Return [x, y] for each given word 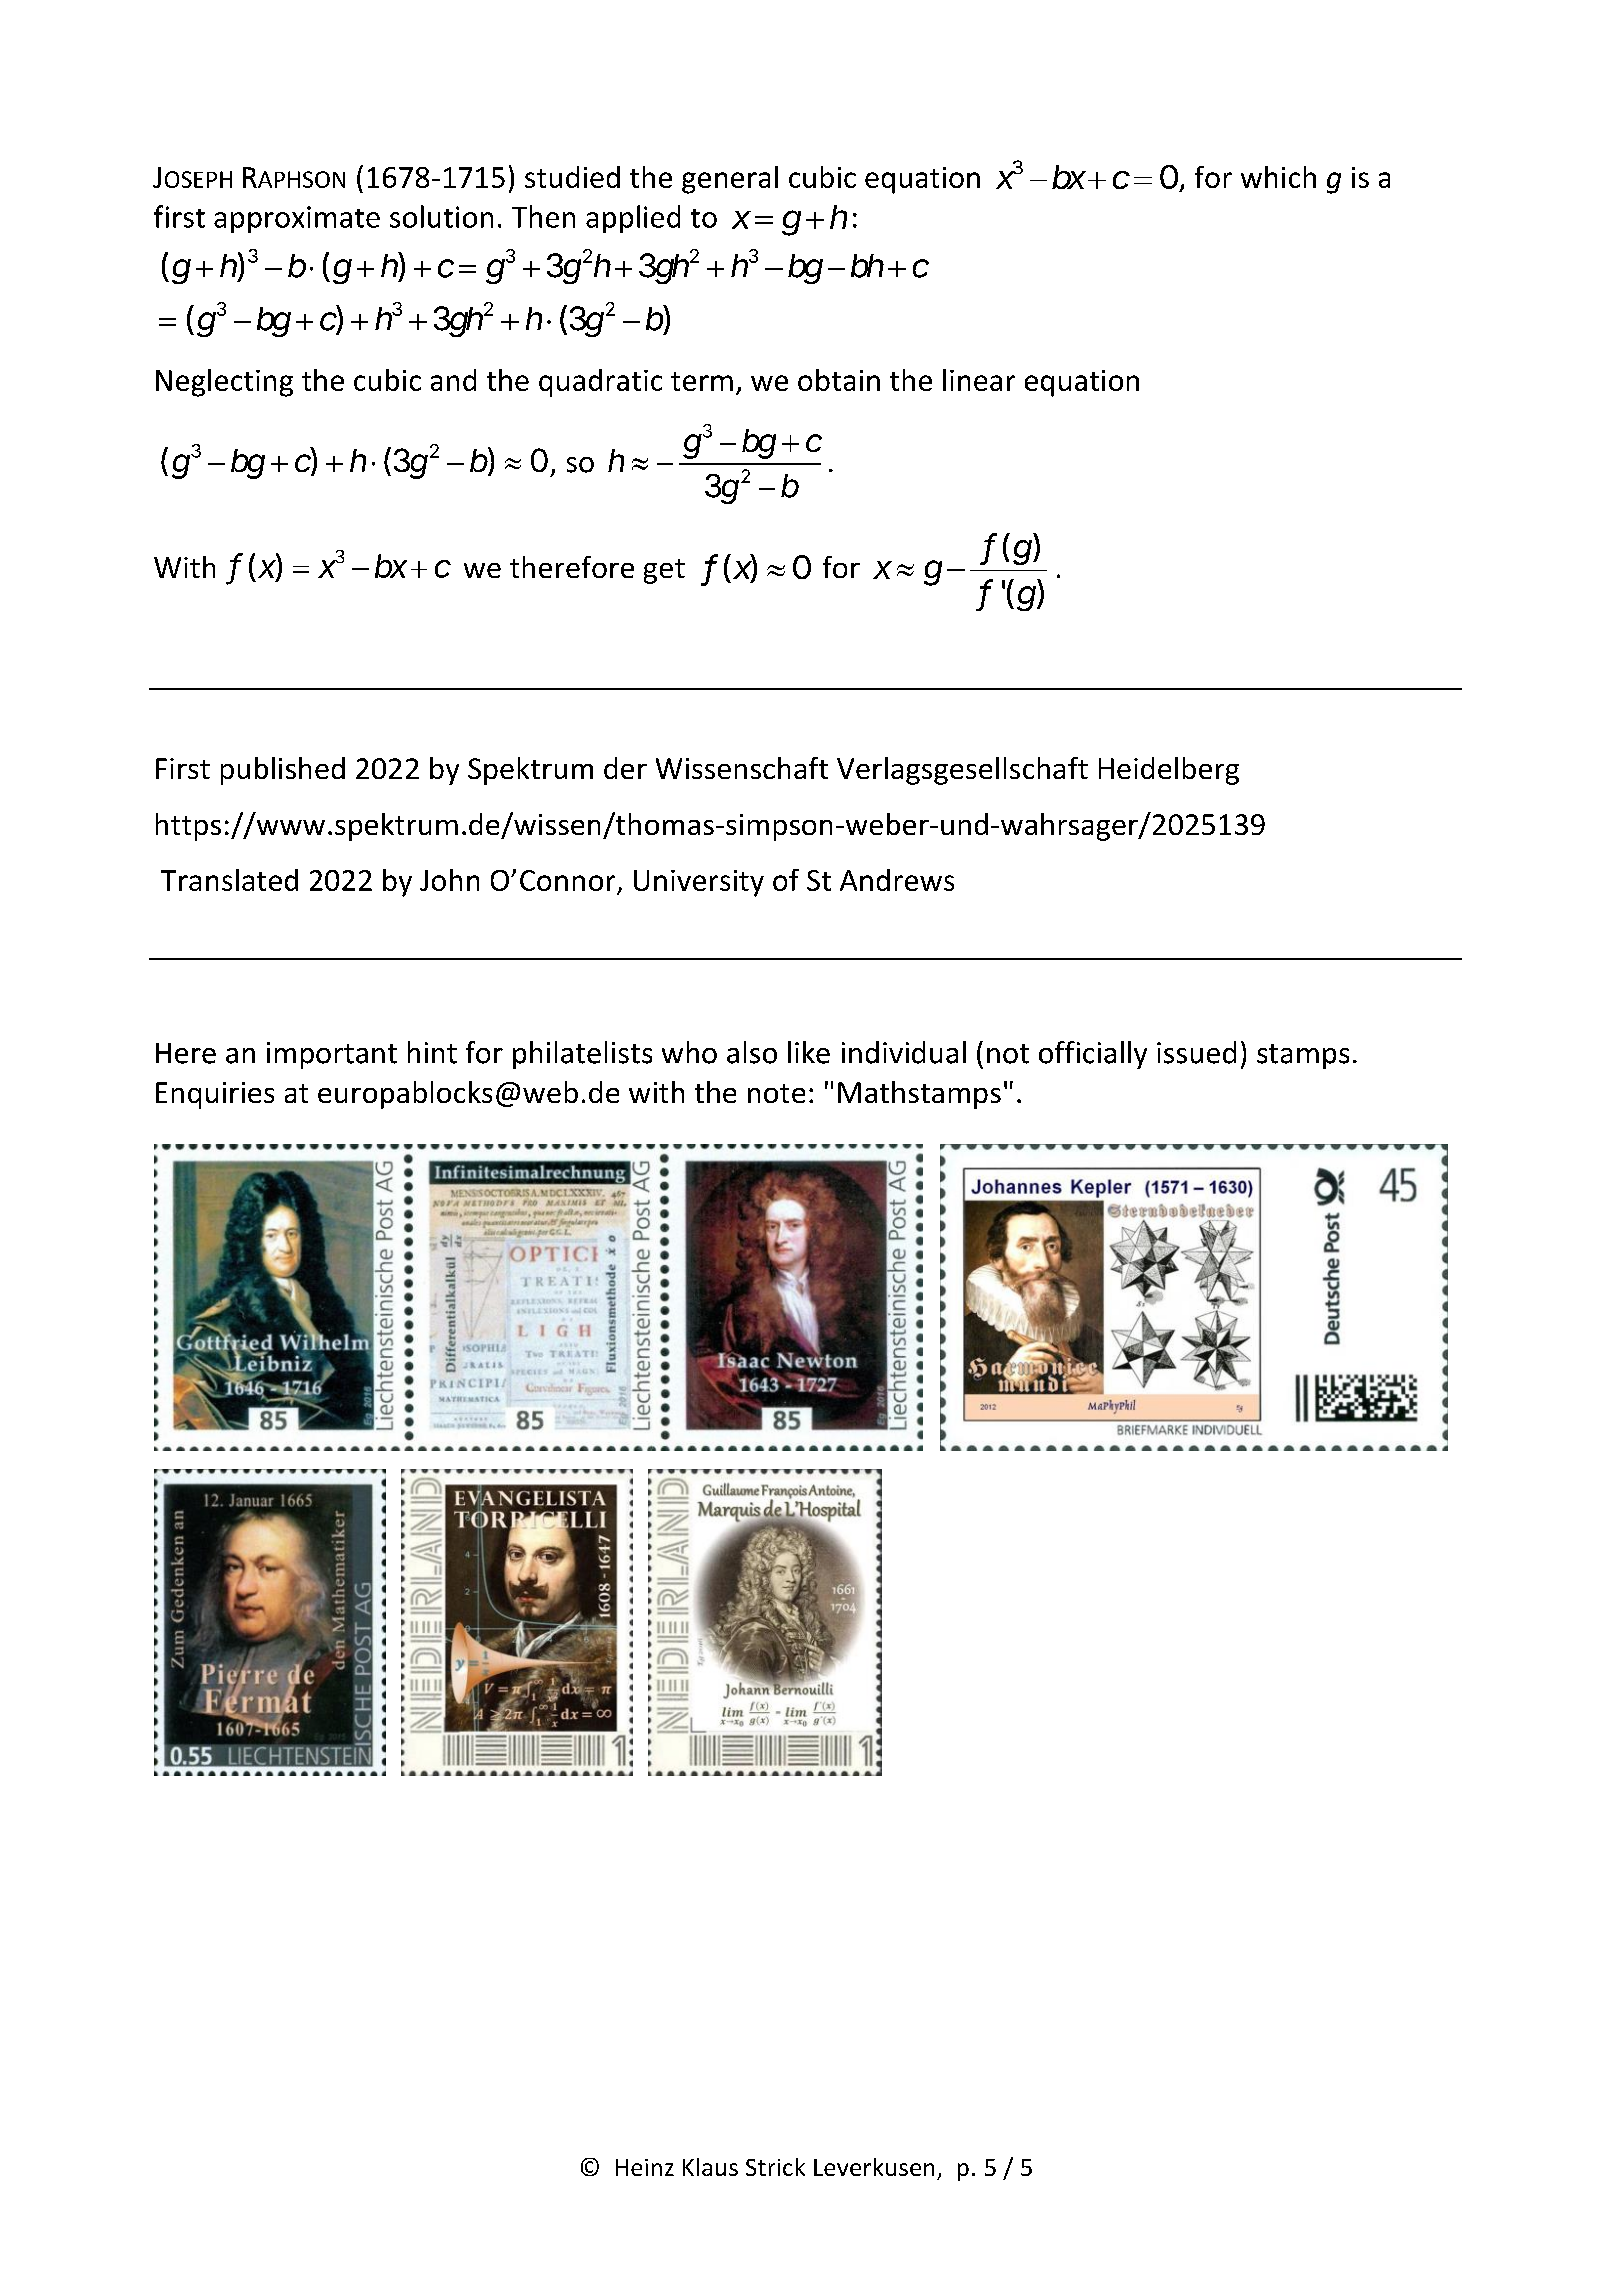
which [1278, 177]
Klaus [710, 2167]
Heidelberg [1169, 771]
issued [1196, 1052]
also [752, 1052]
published [283, 771]
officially [1093, 1055]
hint [432, 1052]
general [730, 180]
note [776, 1093]
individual [904, 1052]
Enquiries [215, 1095]
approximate [297, 219]
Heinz [645, 2167]
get [664, 571]
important [332, 1055]
